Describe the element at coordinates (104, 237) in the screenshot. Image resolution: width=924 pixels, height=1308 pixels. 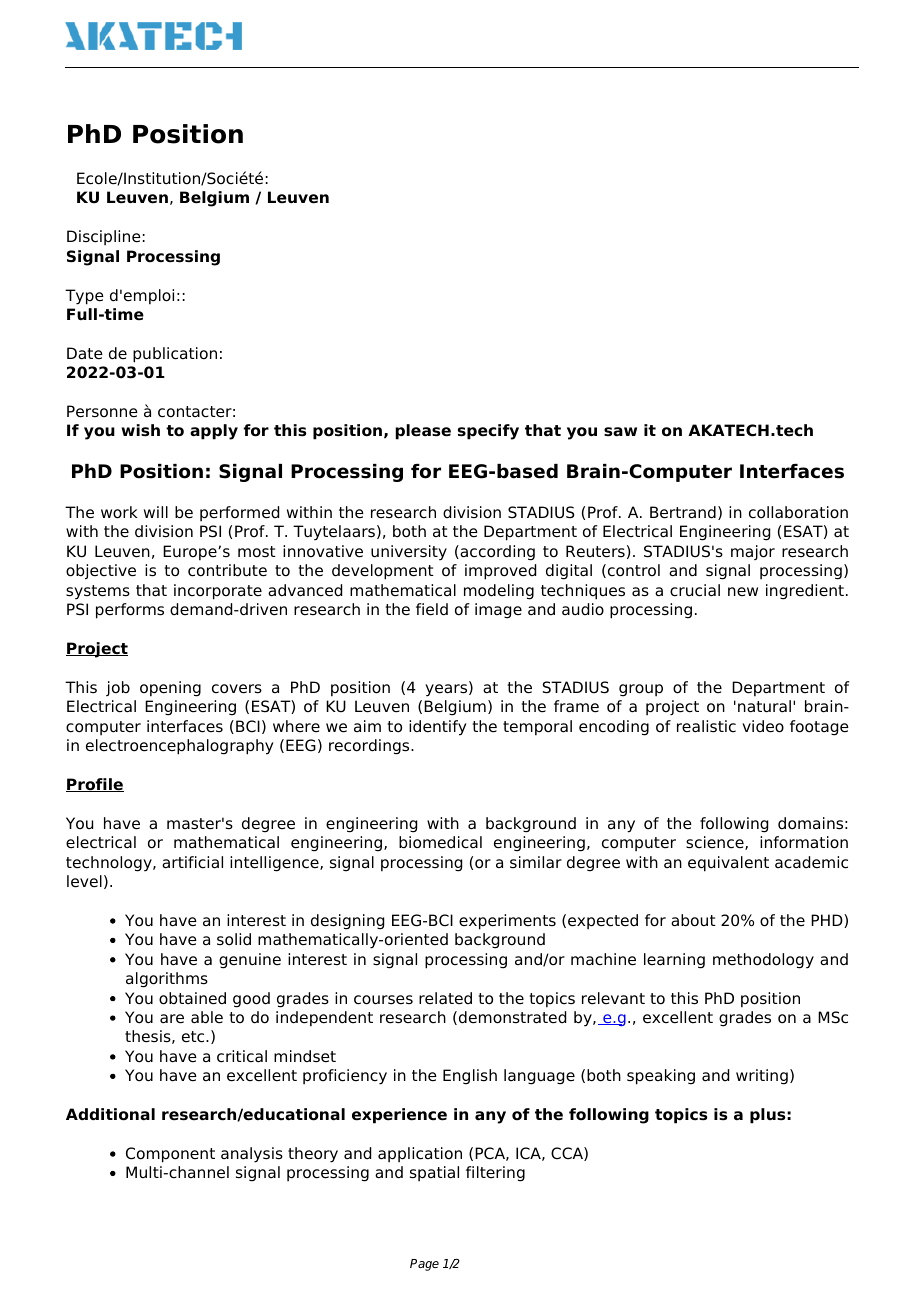
I see `Discipline` at that location.
